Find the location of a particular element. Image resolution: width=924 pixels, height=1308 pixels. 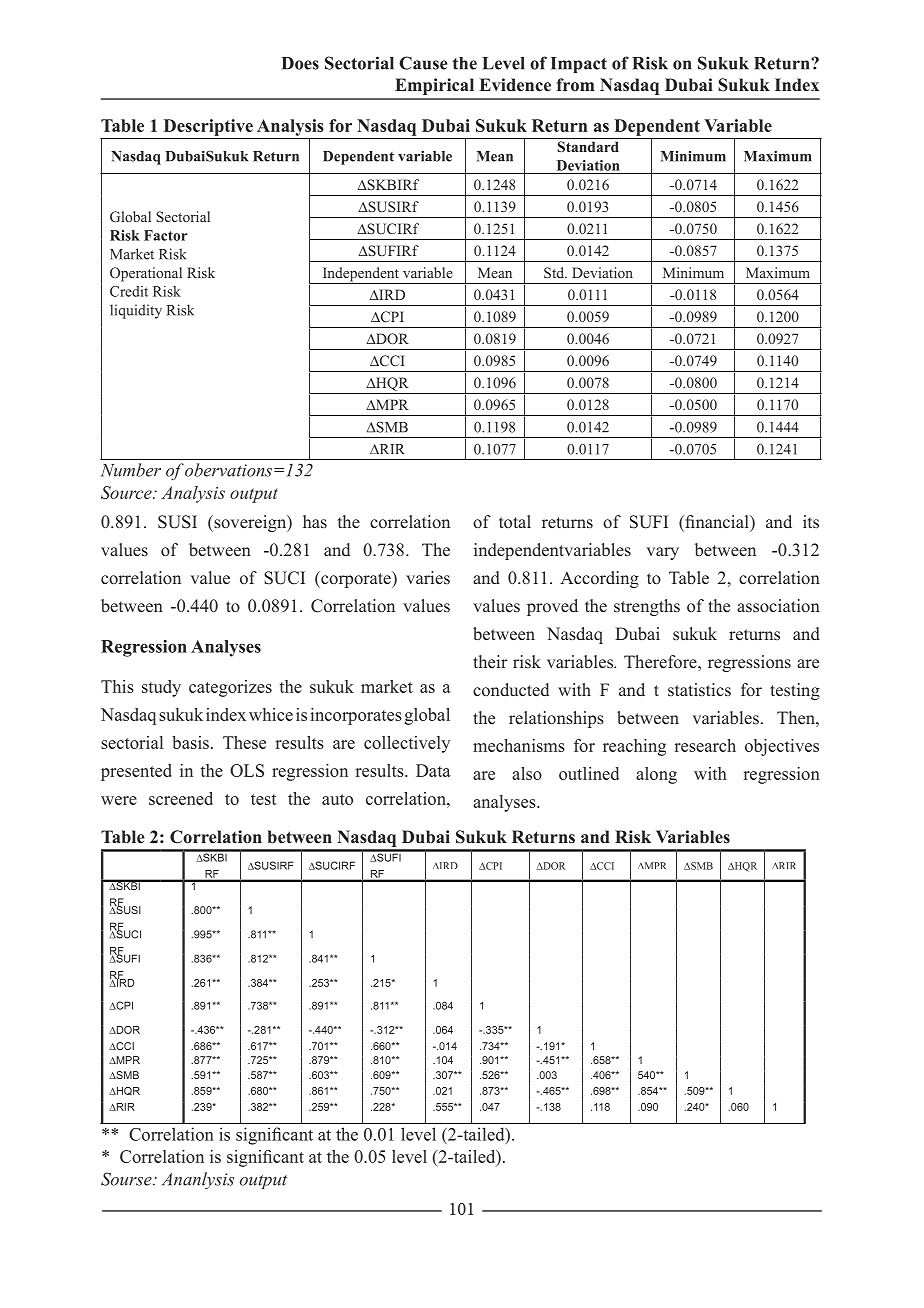

screened is located at coordinates (181, 798).
